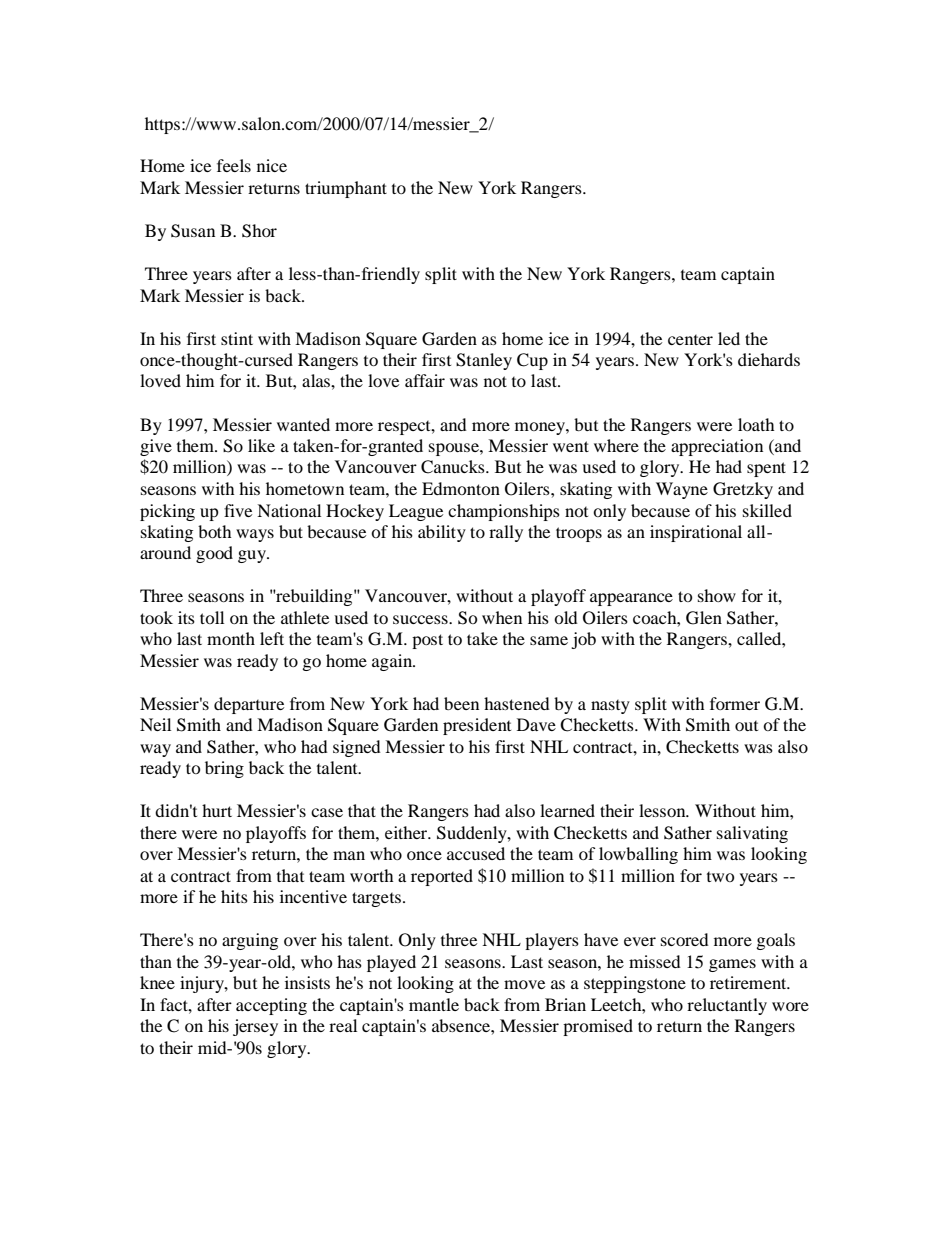 This page has width=952, height=1233. What do you see at coordinates (234, 165) in the page?
I see `feels` at bounding box center [234, 165].
